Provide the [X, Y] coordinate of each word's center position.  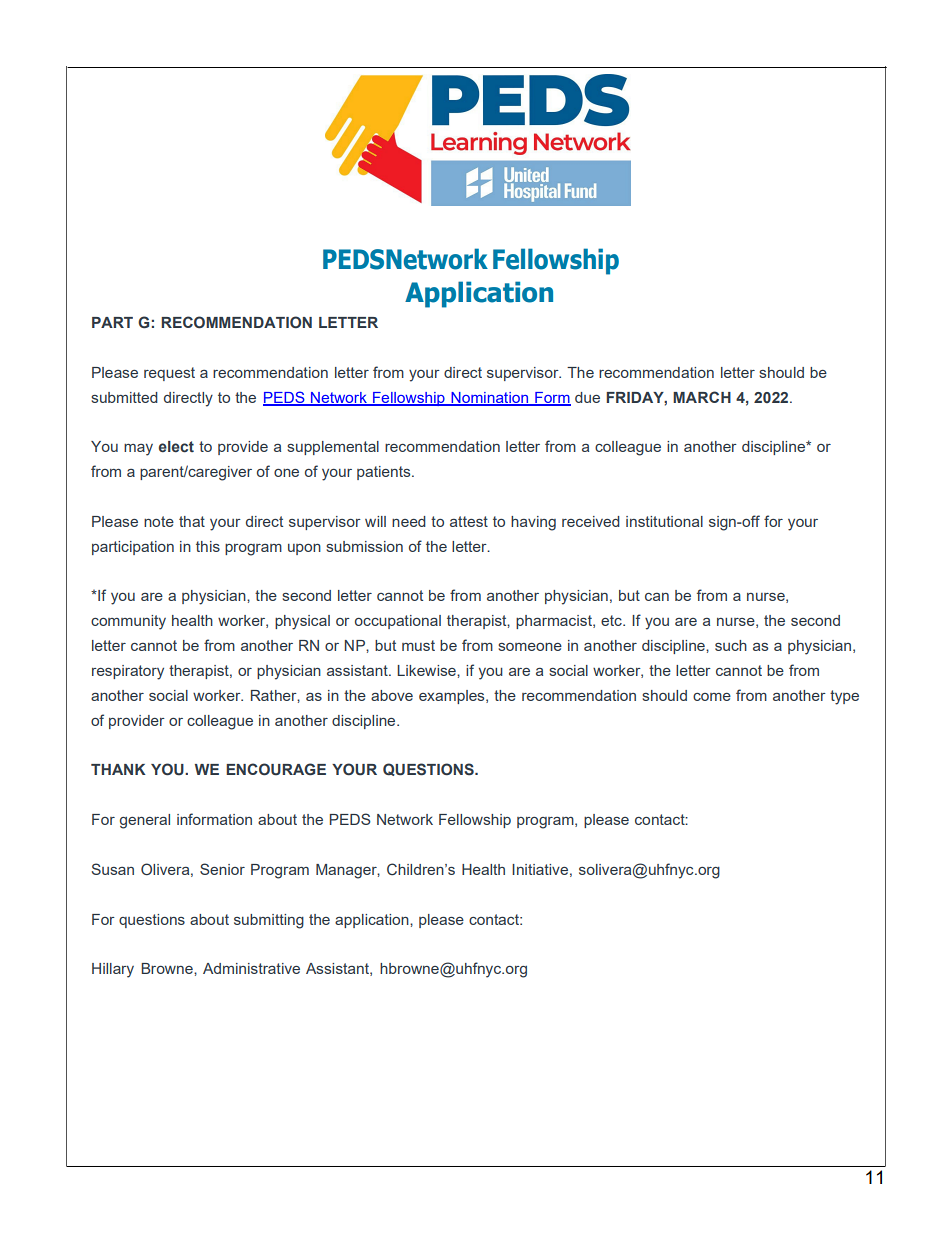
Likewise [427, 670]
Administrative [251, 968]
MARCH [702, 397]
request [169, 374]
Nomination [489, 398]
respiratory [128, 672]
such [731, 645]
